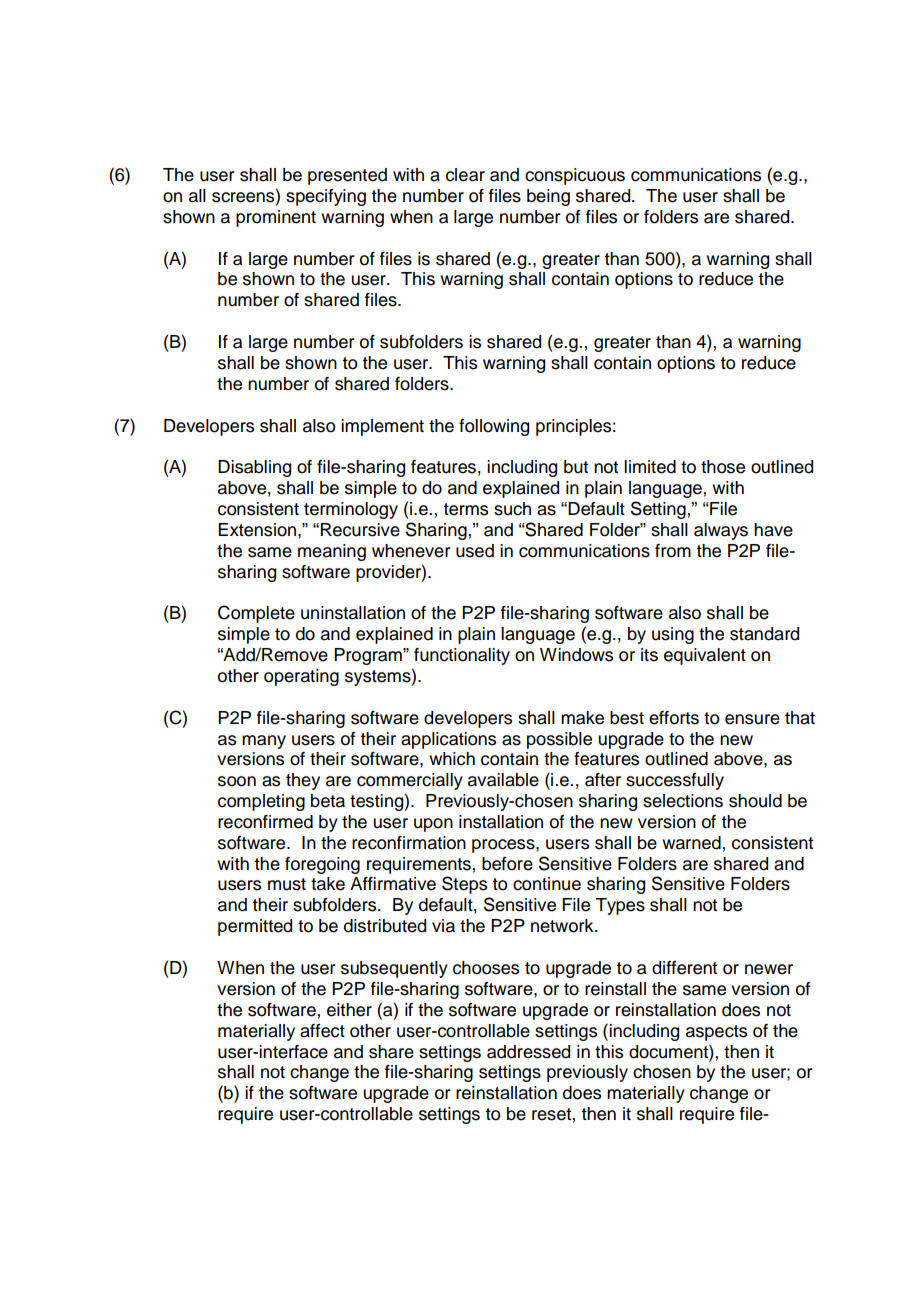  Describe the element at coordinates (507, 864) in the document. I see `before` at that location.
